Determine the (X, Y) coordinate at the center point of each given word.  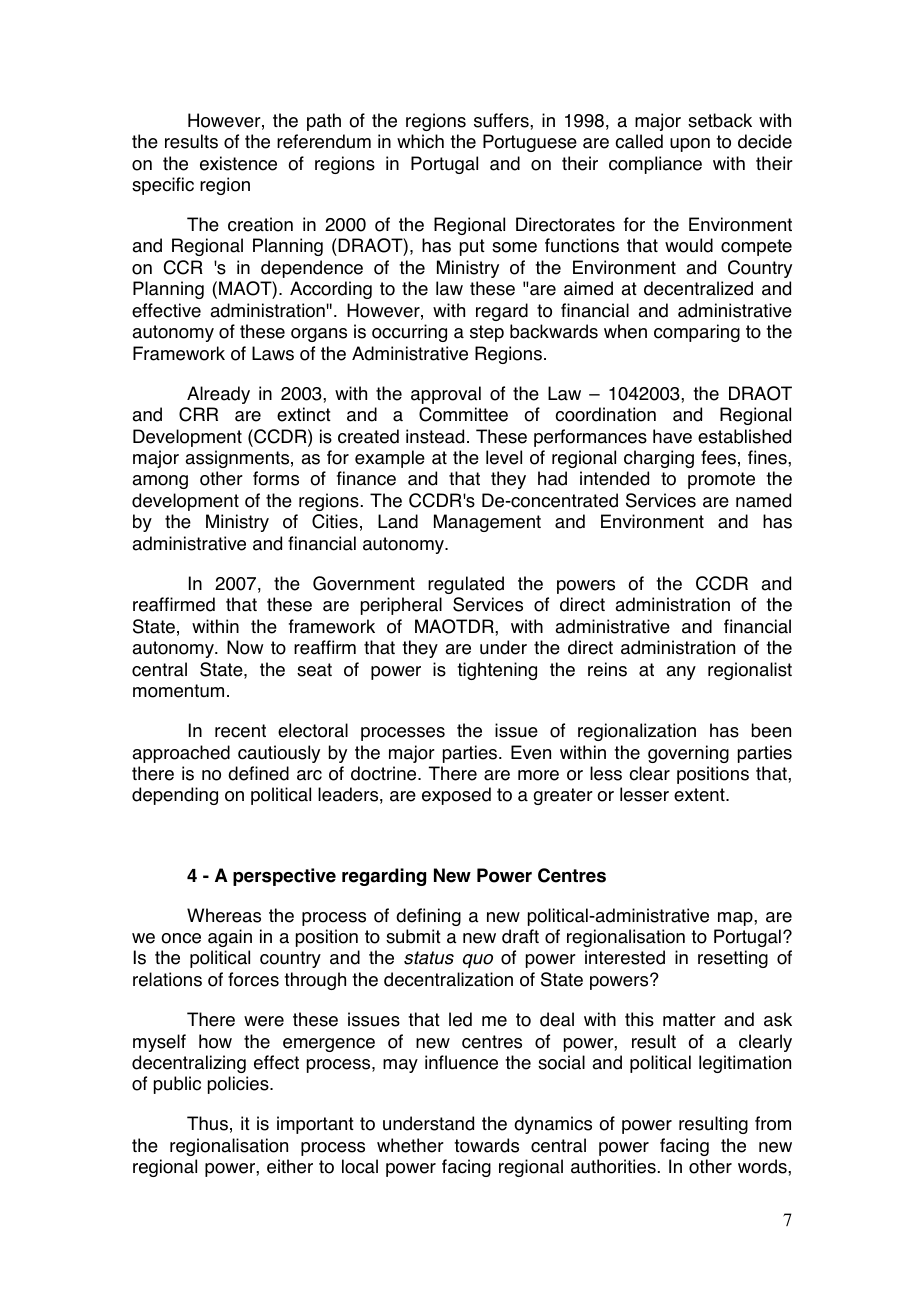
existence (238, 163)
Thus (207, 1123)
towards (486, 1145)
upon (690, 145)
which (420, 141)
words (763, 1166)
